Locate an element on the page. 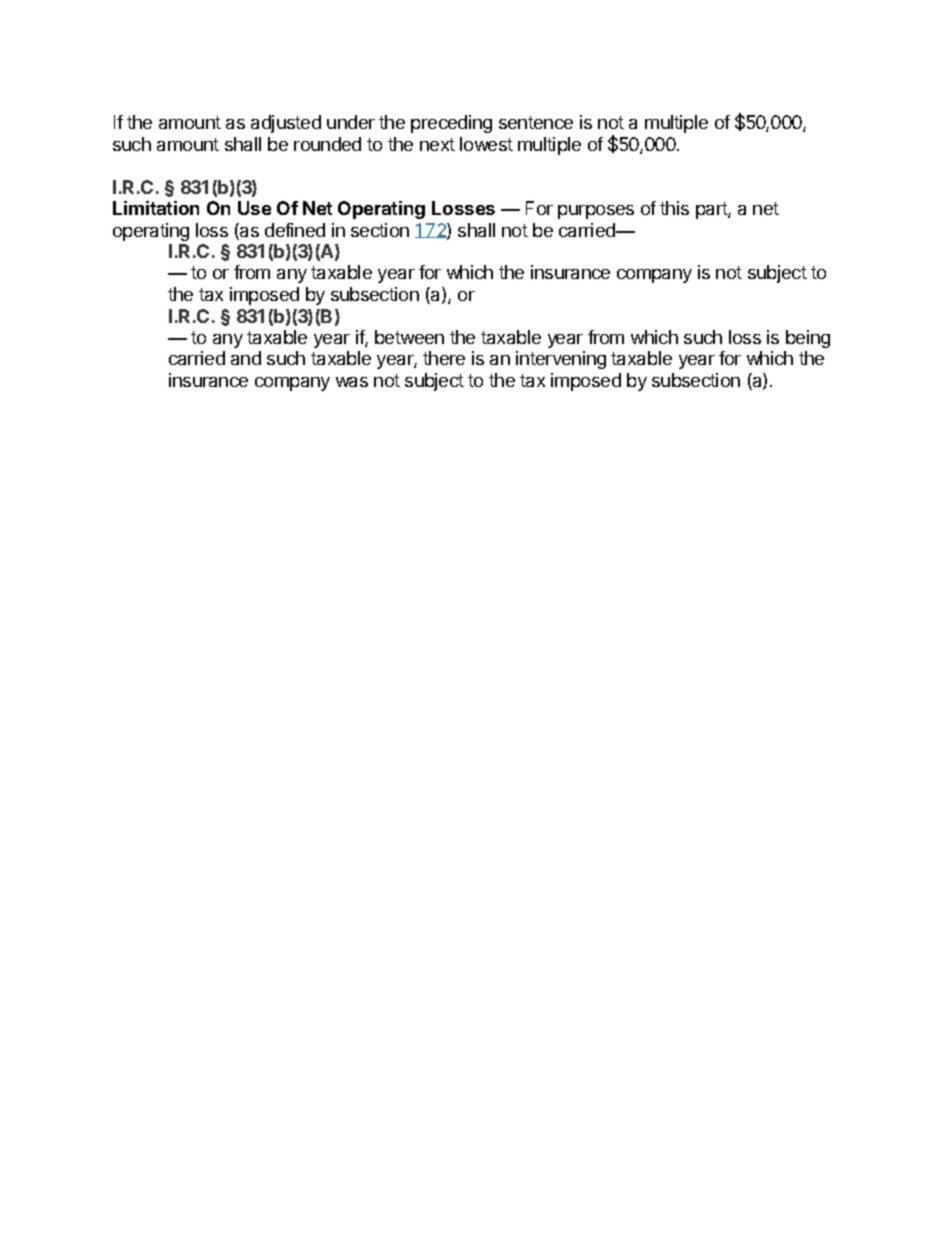 The image size is (952, 1233). defined is located at coordinates (295, 230).
